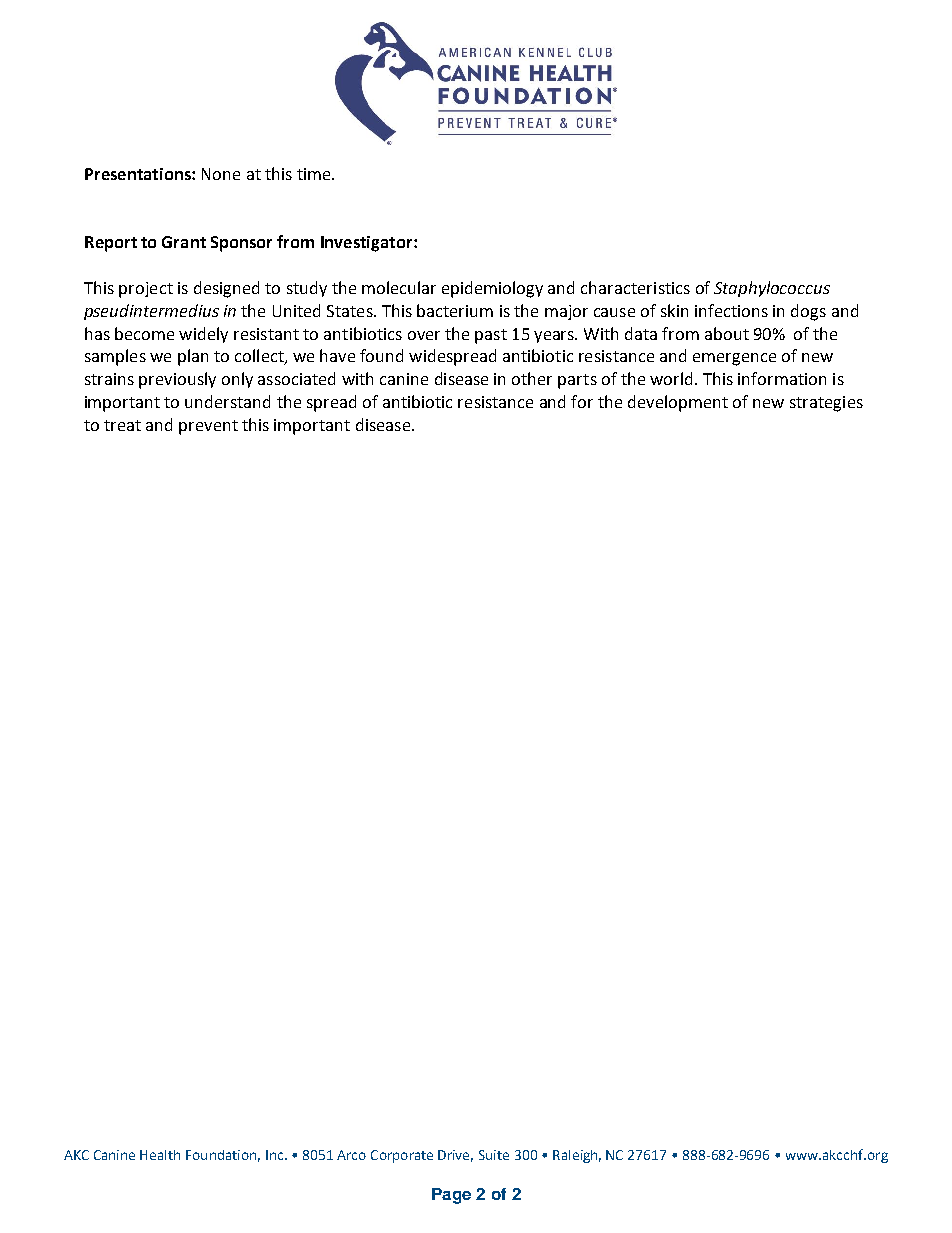  Describe the element at coordinates (184, 242) in the screenshot. I see `Grant` at that location.
